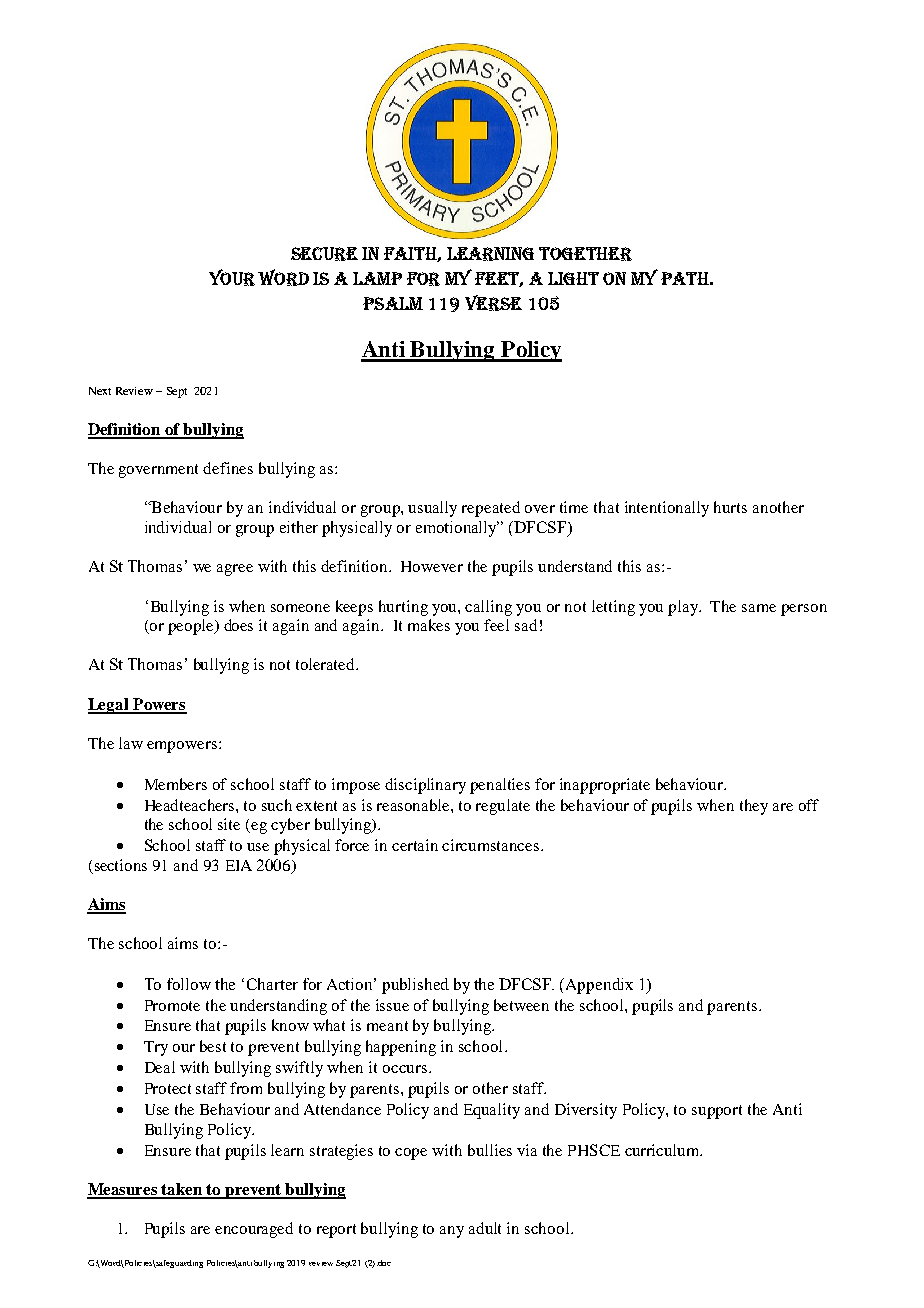 The height and width of the page is (1308, 924). I want to click on follow, so click(189, 984).
